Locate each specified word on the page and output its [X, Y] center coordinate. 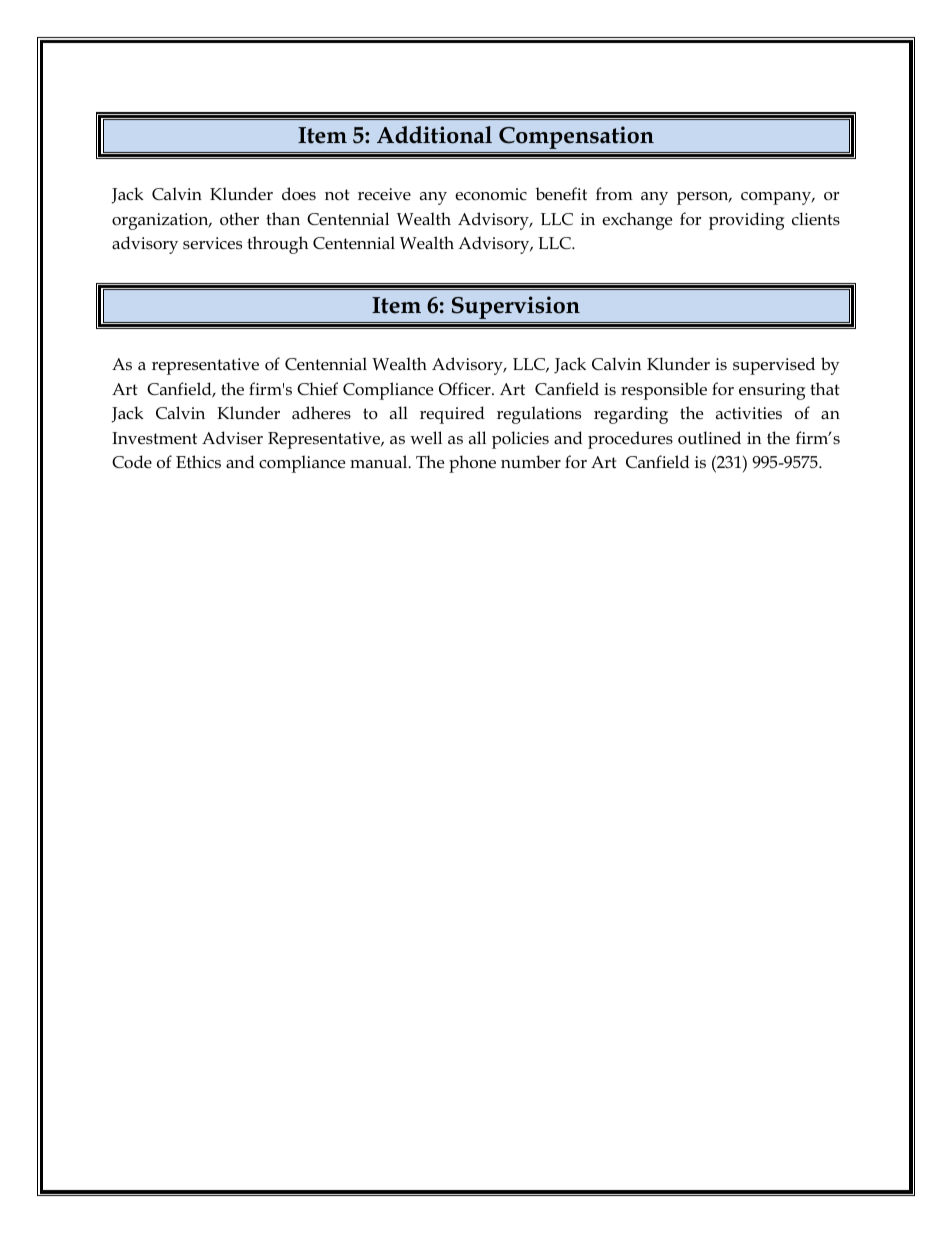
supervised [774, 366]
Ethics [198, 461]
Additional [434, 135]
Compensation [576, 137]
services [212, 243]
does [299, 193]
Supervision [516, 307]
